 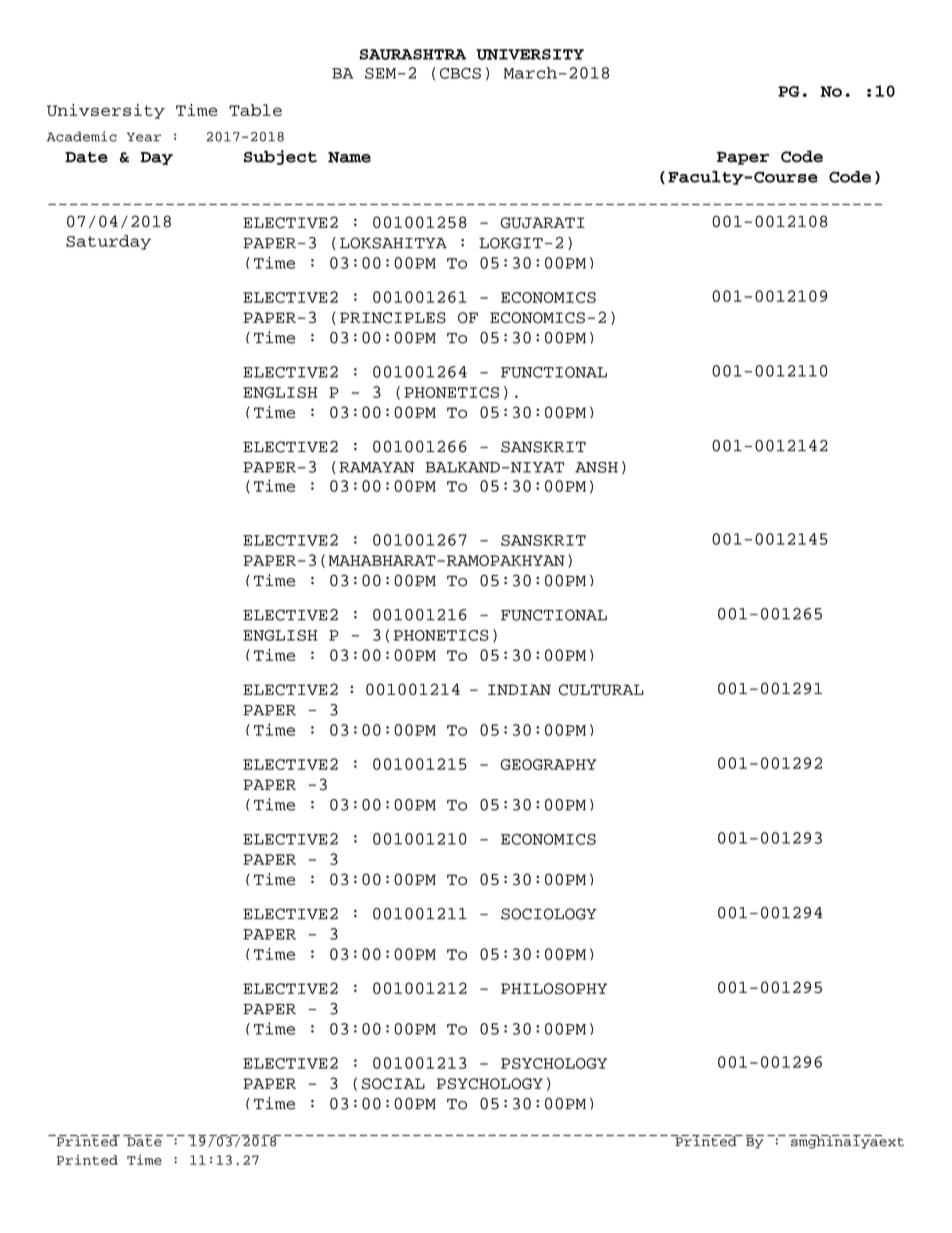 I want to click on GEOGRAPHY, so click(x=548, y=764).
